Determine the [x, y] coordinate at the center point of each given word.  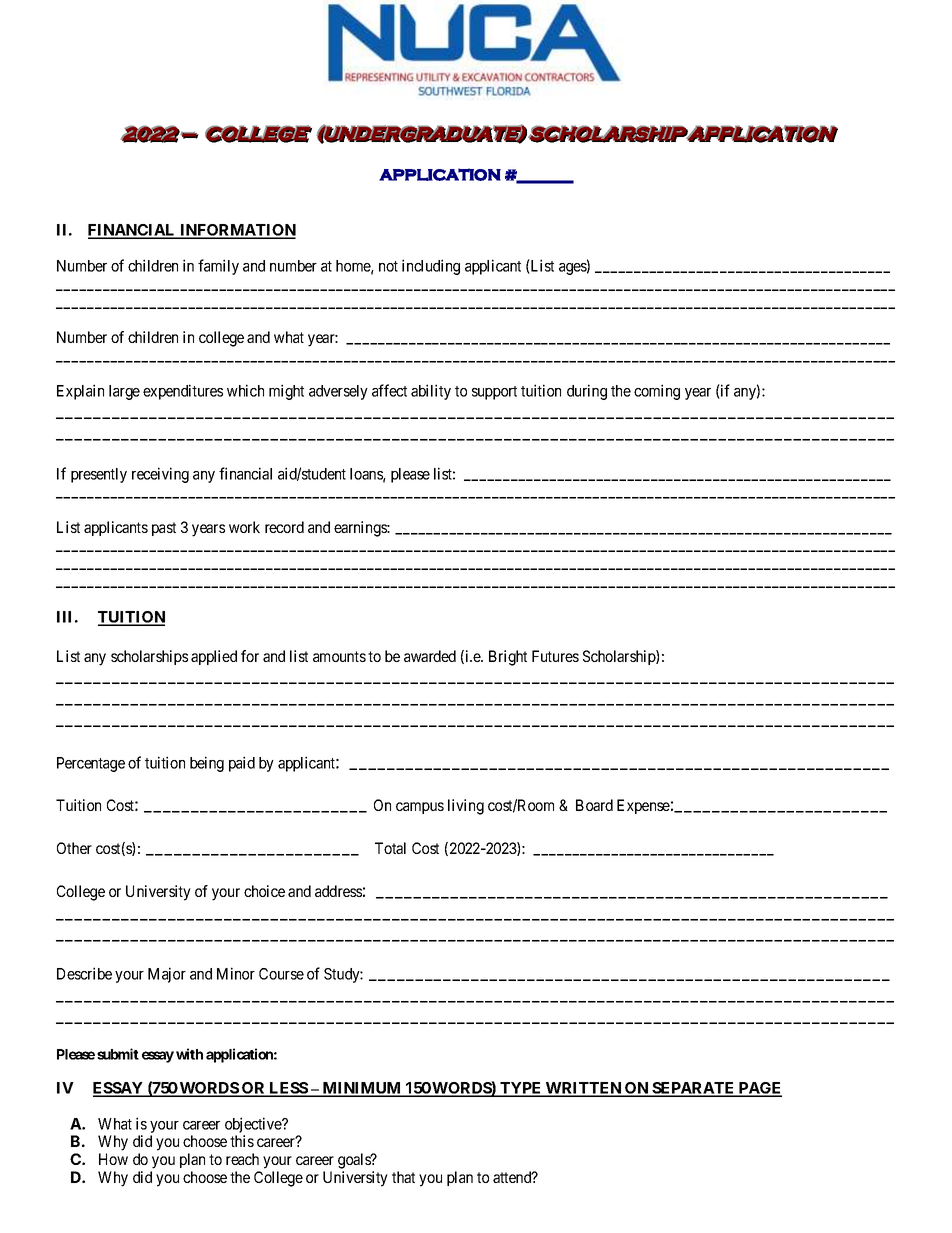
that [403, 1177]
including [431, 267]
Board [594, 805]
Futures [555, 656]
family [218, 267]
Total [390, 848]
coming [657, 392]
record [284, 527]
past [164, 529]
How [113, 1159]
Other [74, 848]
